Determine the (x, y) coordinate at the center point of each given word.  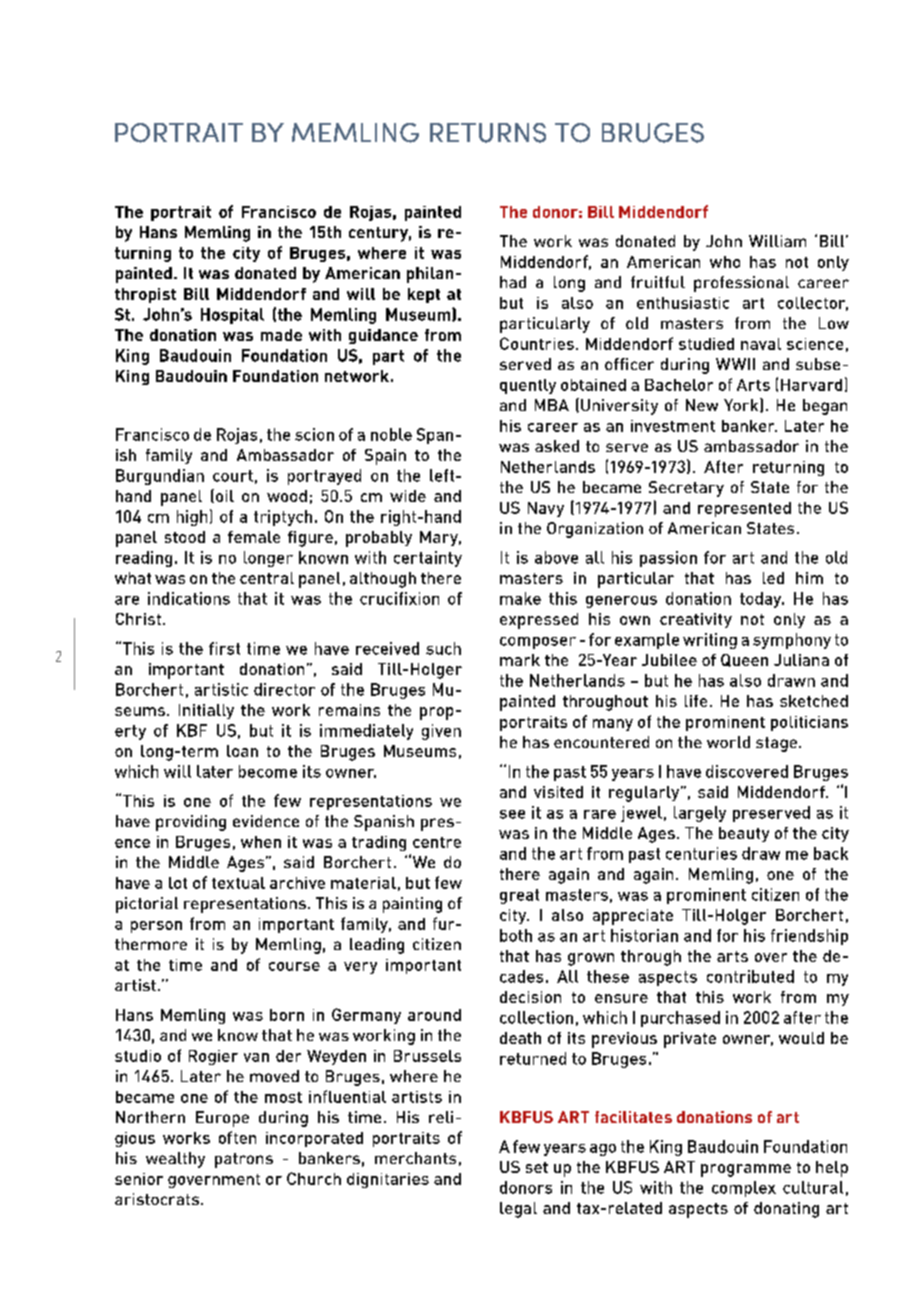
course (294, 966)
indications (189, 598)
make (520, 598)
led (773, 578)
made (281, 335)
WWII (735, 364)
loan (242, 751)
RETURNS (488, 133)
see (512, 814)
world (728, 742)
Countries (537, 343)
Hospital (232, 316)
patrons (244, 1160)
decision (530, 997)
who (725, 262)
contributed (750, 976)
